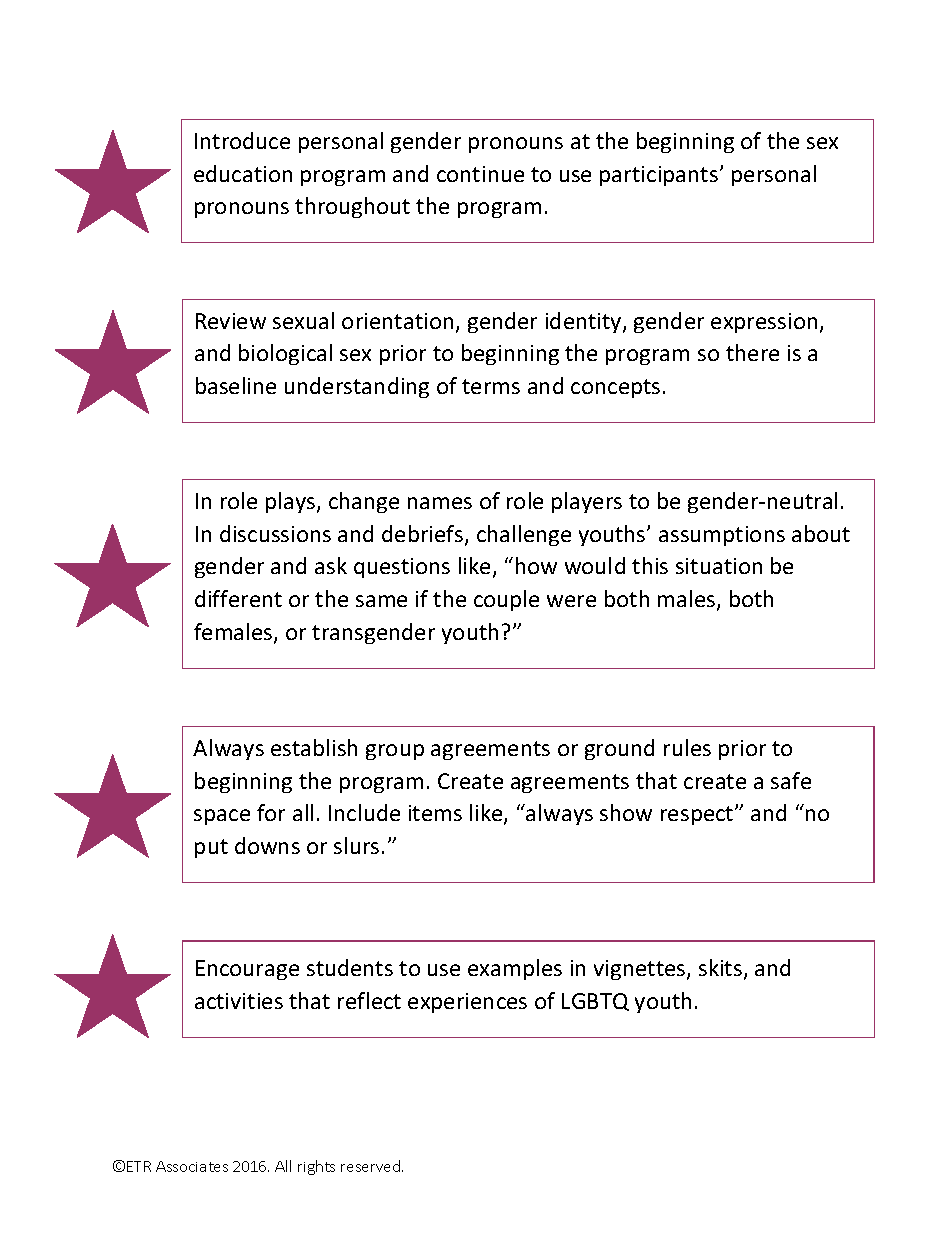 The width and height of the image is (952, 1233). I want to click on education, so click(243, 173).
